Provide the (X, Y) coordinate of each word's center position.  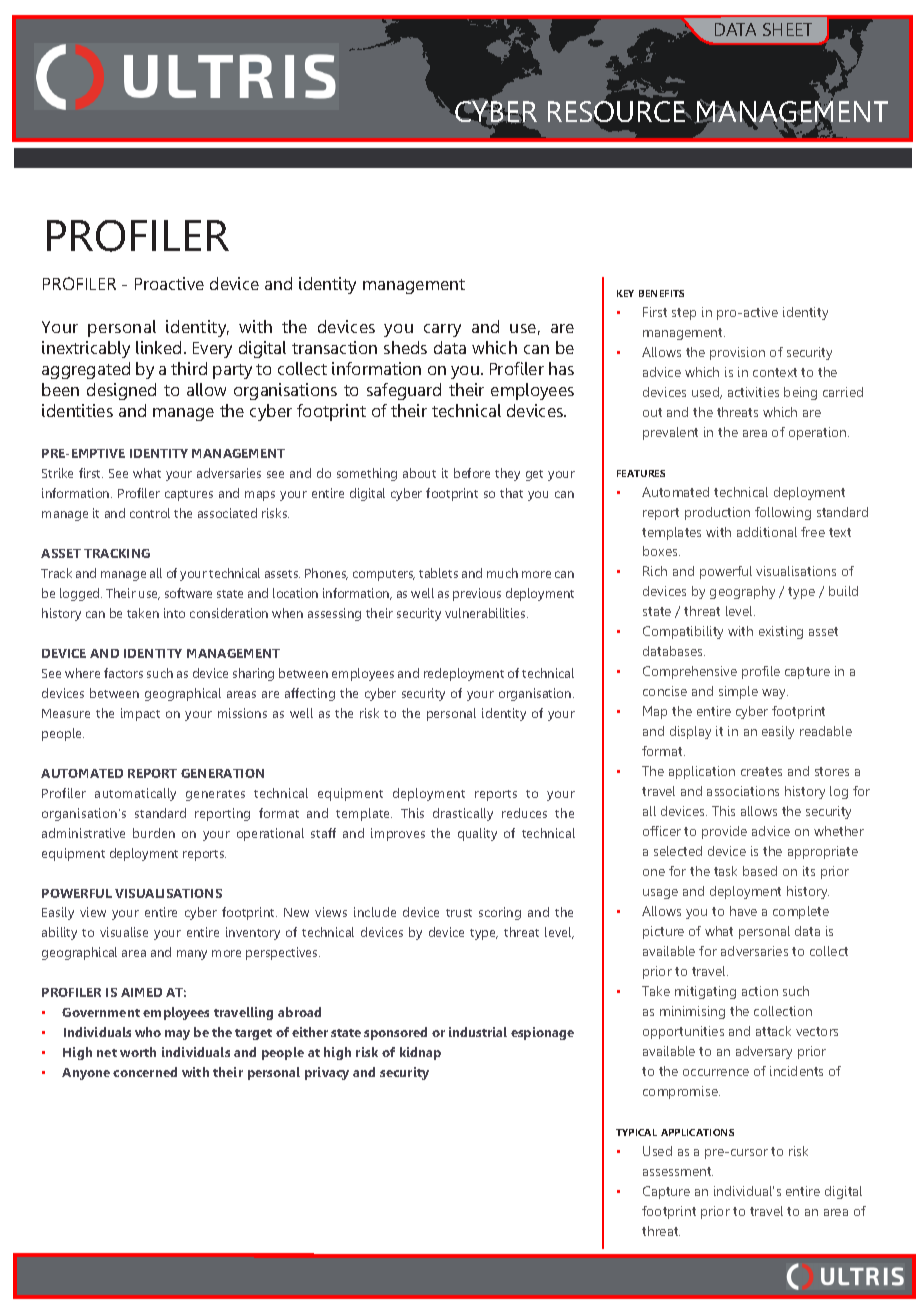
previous (477, 594)
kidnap (420, 1053)
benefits (661, 293)
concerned (145, 1072)
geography (742, 592)
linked (158, 347)
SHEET (787, 29)
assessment (678, 1171)
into (174, 613)
